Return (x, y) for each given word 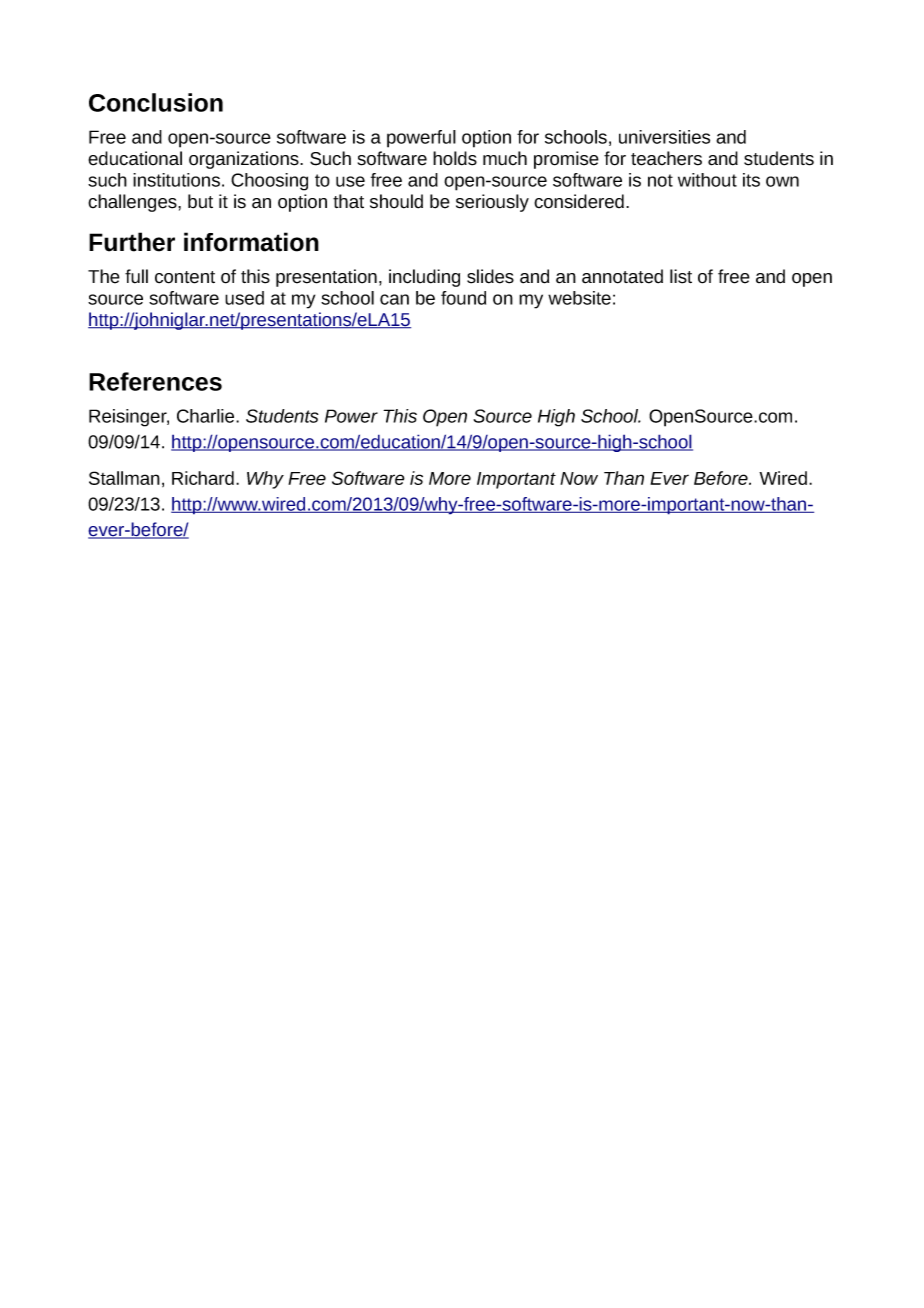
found (463, 298)
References (155, 381)
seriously (492, 203)
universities (664, 137)
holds (455, 158)
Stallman (124, 478)
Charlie (207, 416)
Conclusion (156, 102)
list (681, 276)
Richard (203, 478)
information (251, 242)
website (579, 298)
